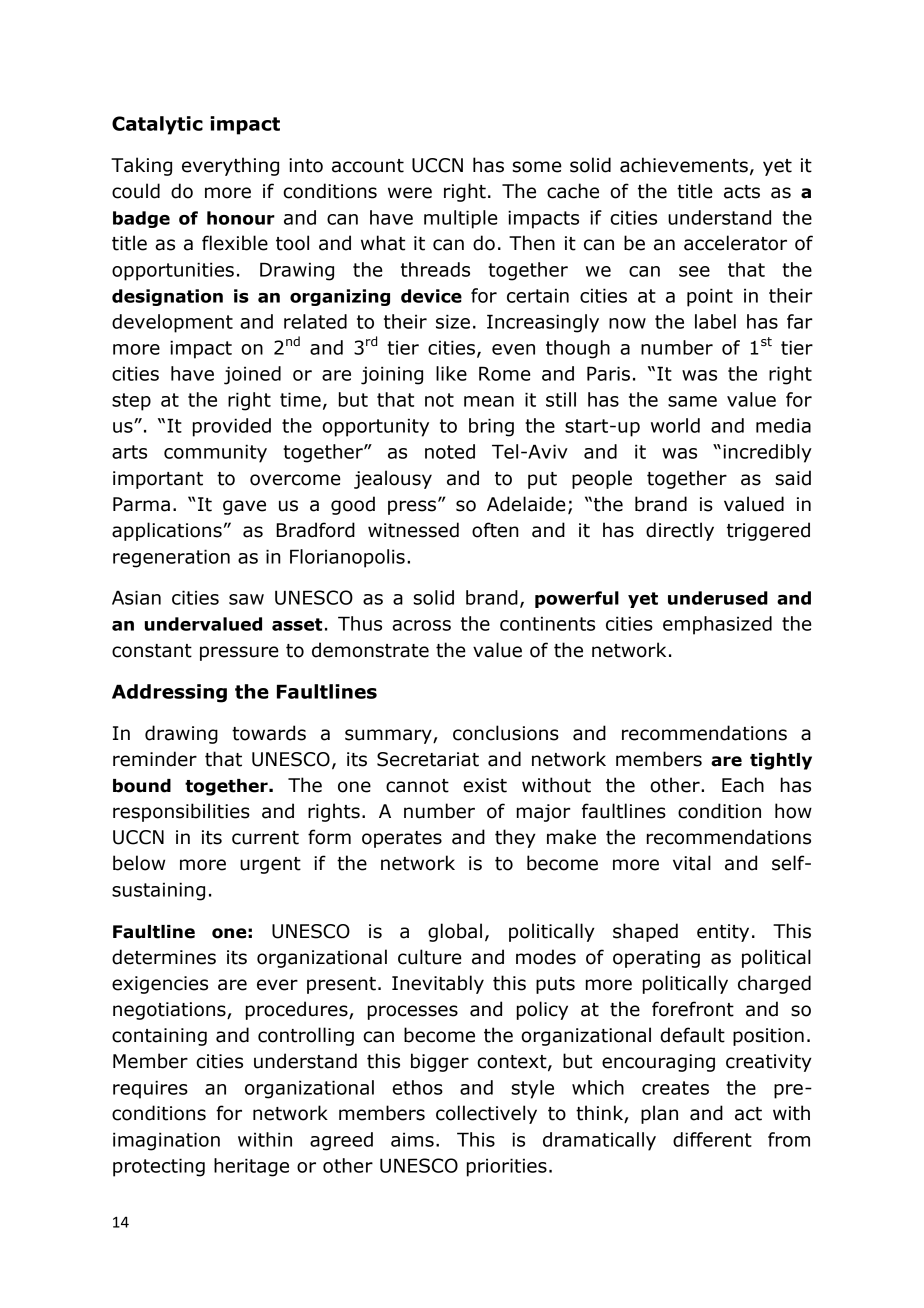 This screenshot has width=924, height=1308. Describe the element at coordinates (157, 125) in the screenshot. I see `Catalytic` at that location.
